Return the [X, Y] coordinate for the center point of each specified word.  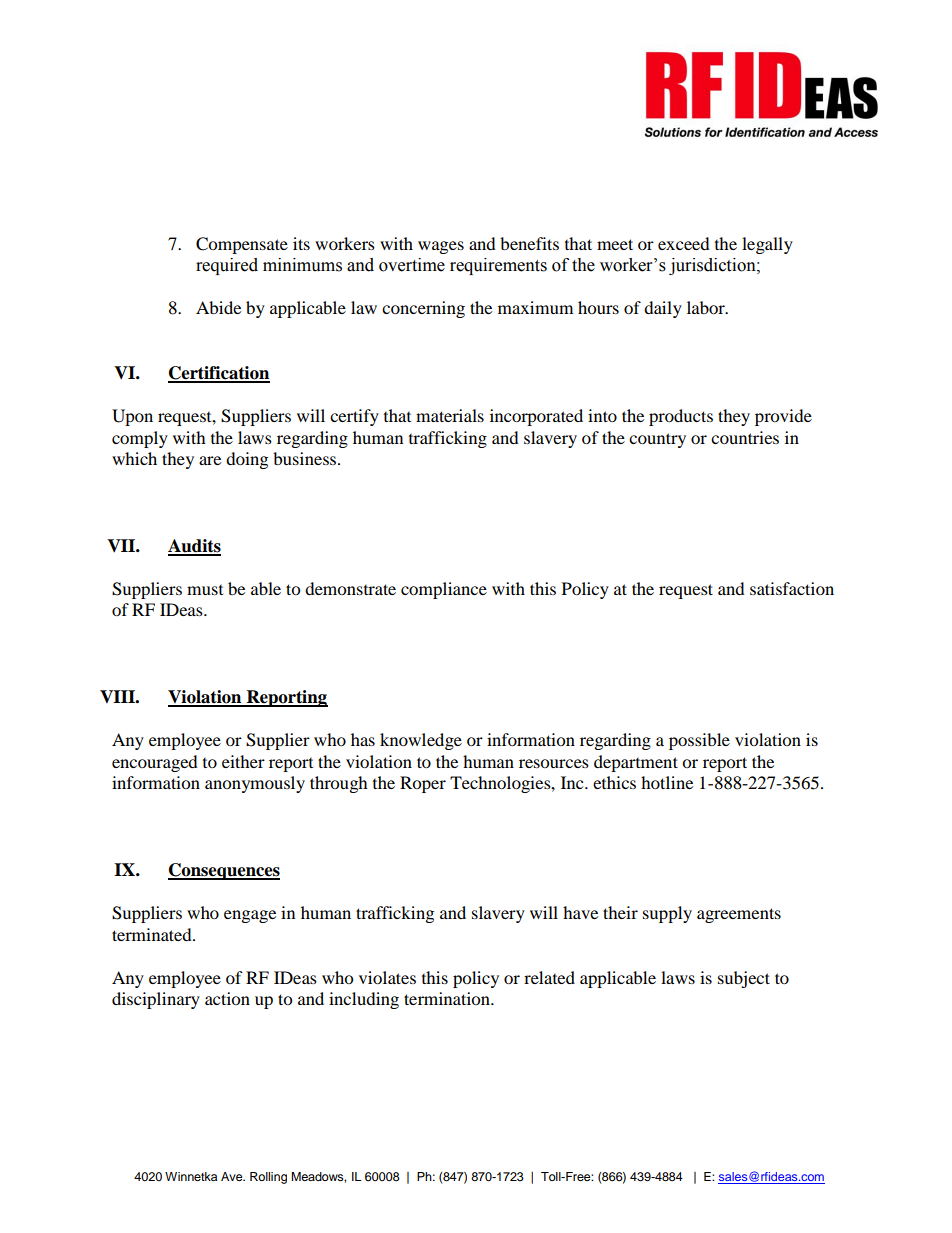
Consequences [224, 871]
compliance [444, 590]
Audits [194, 547]
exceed [684, 243]
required [227, 266]
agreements [739, 915]
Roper [423, 784]
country [657, 440]
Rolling [268, 1178]
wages [441, 247]
